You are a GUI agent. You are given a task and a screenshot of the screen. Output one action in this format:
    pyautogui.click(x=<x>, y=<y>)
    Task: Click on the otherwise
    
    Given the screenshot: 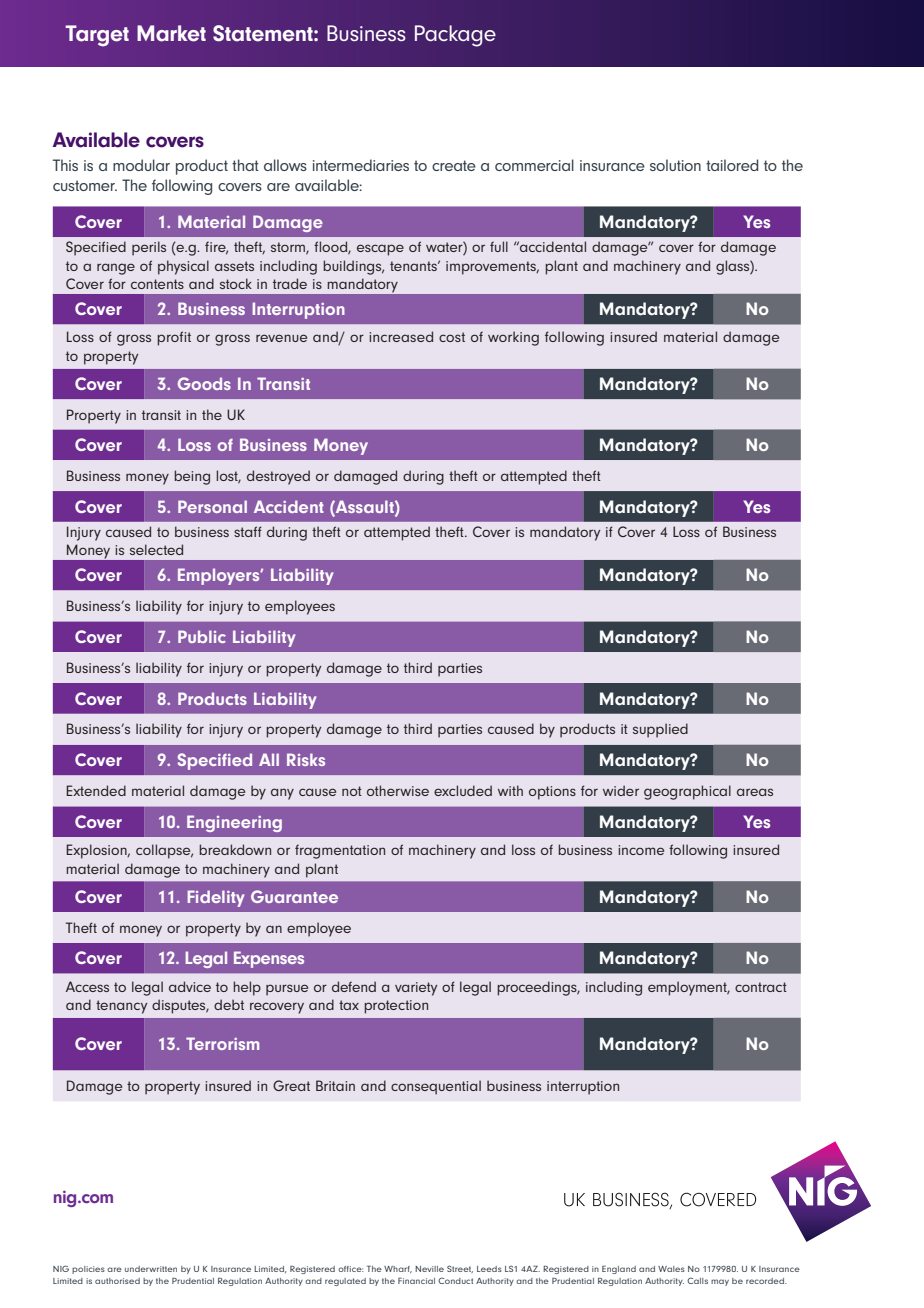 What is the action you would take?
    pyautogui.click(x=398, y=790)
